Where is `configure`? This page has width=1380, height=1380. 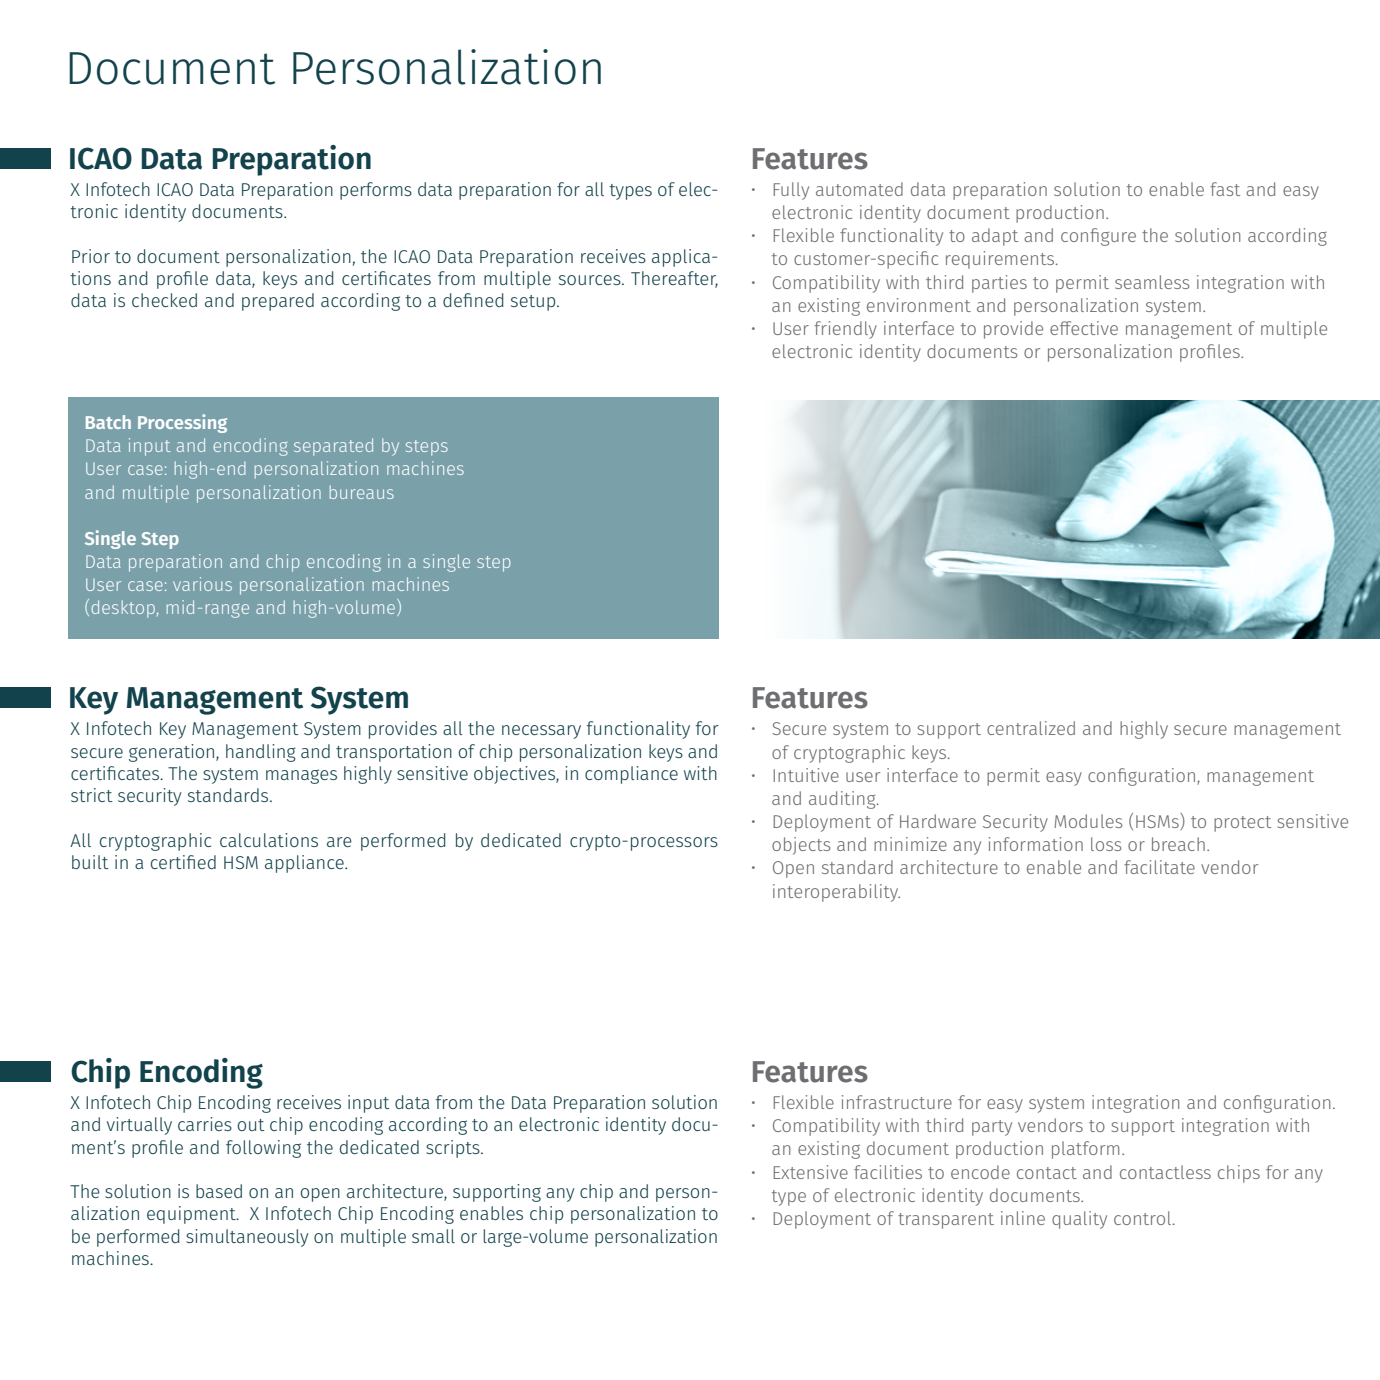 configure is located at coordinates (1098, 237).
